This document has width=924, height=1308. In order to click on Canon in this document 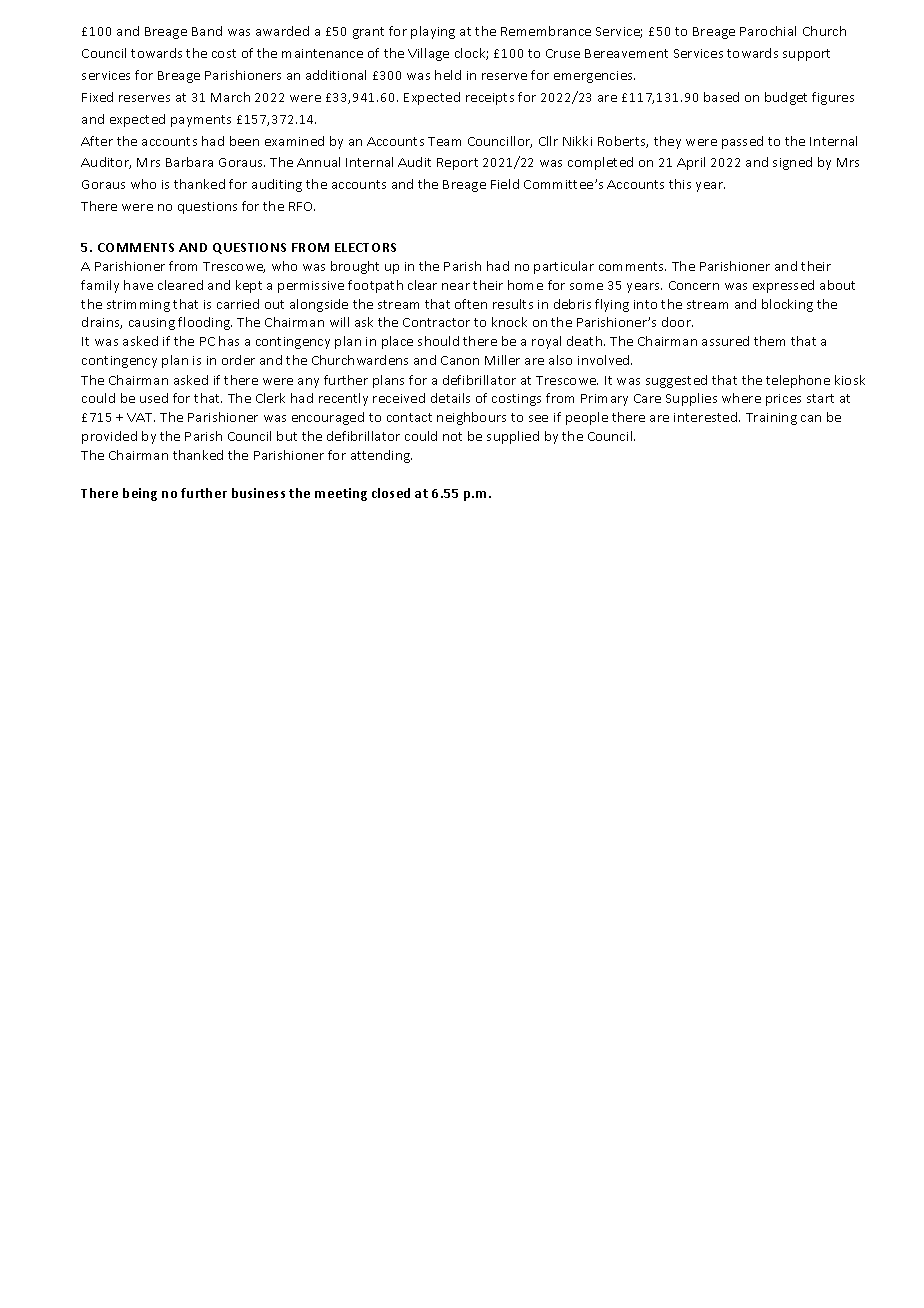, I will do `click(460, 360)`.
